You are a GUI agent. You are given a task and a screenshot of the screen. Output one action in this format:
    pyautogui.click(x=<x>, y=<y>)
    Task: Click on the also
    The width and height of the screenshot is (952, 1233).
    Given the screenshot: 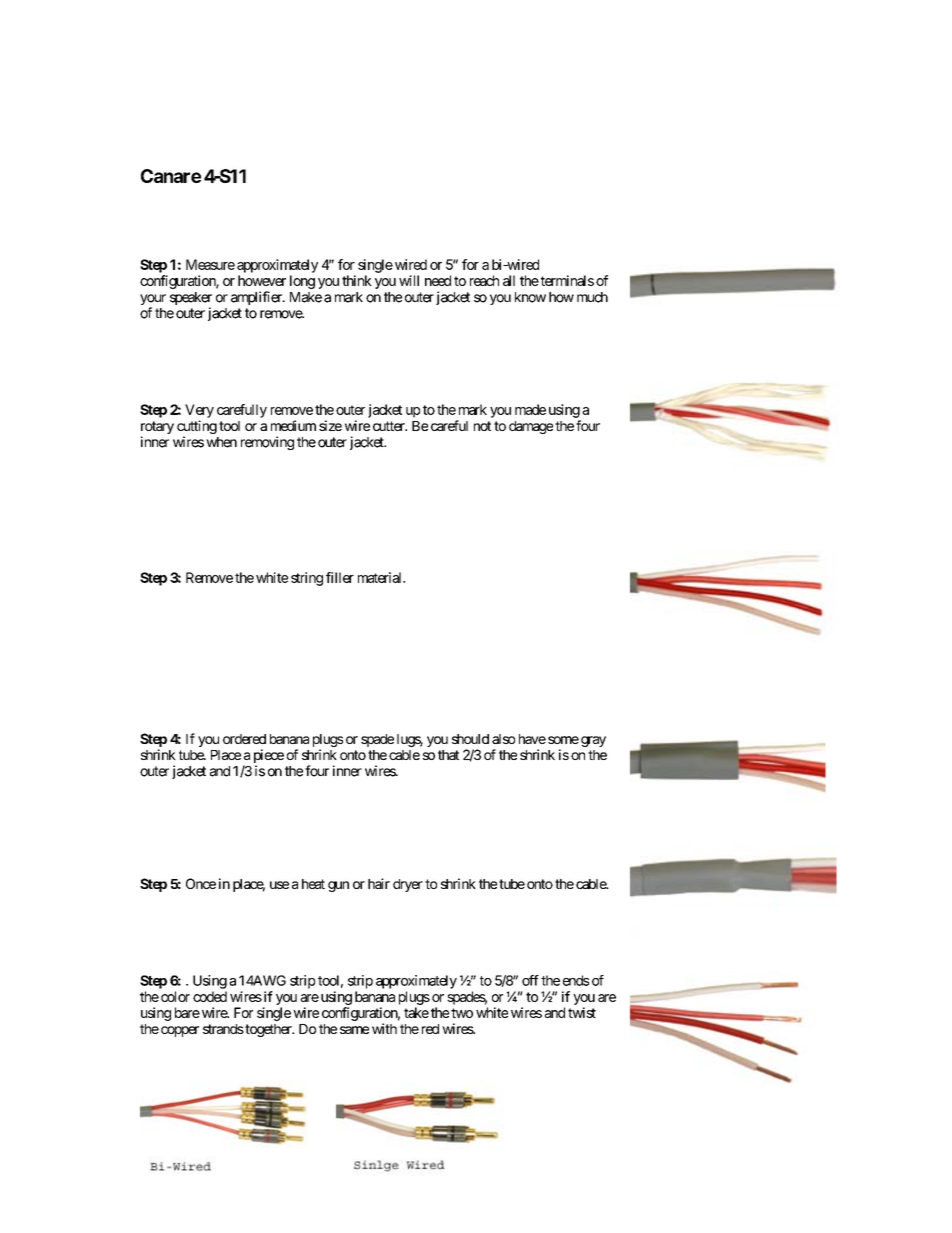 What is the action you would take?
    pyautogui.click(x=503, y=739)
